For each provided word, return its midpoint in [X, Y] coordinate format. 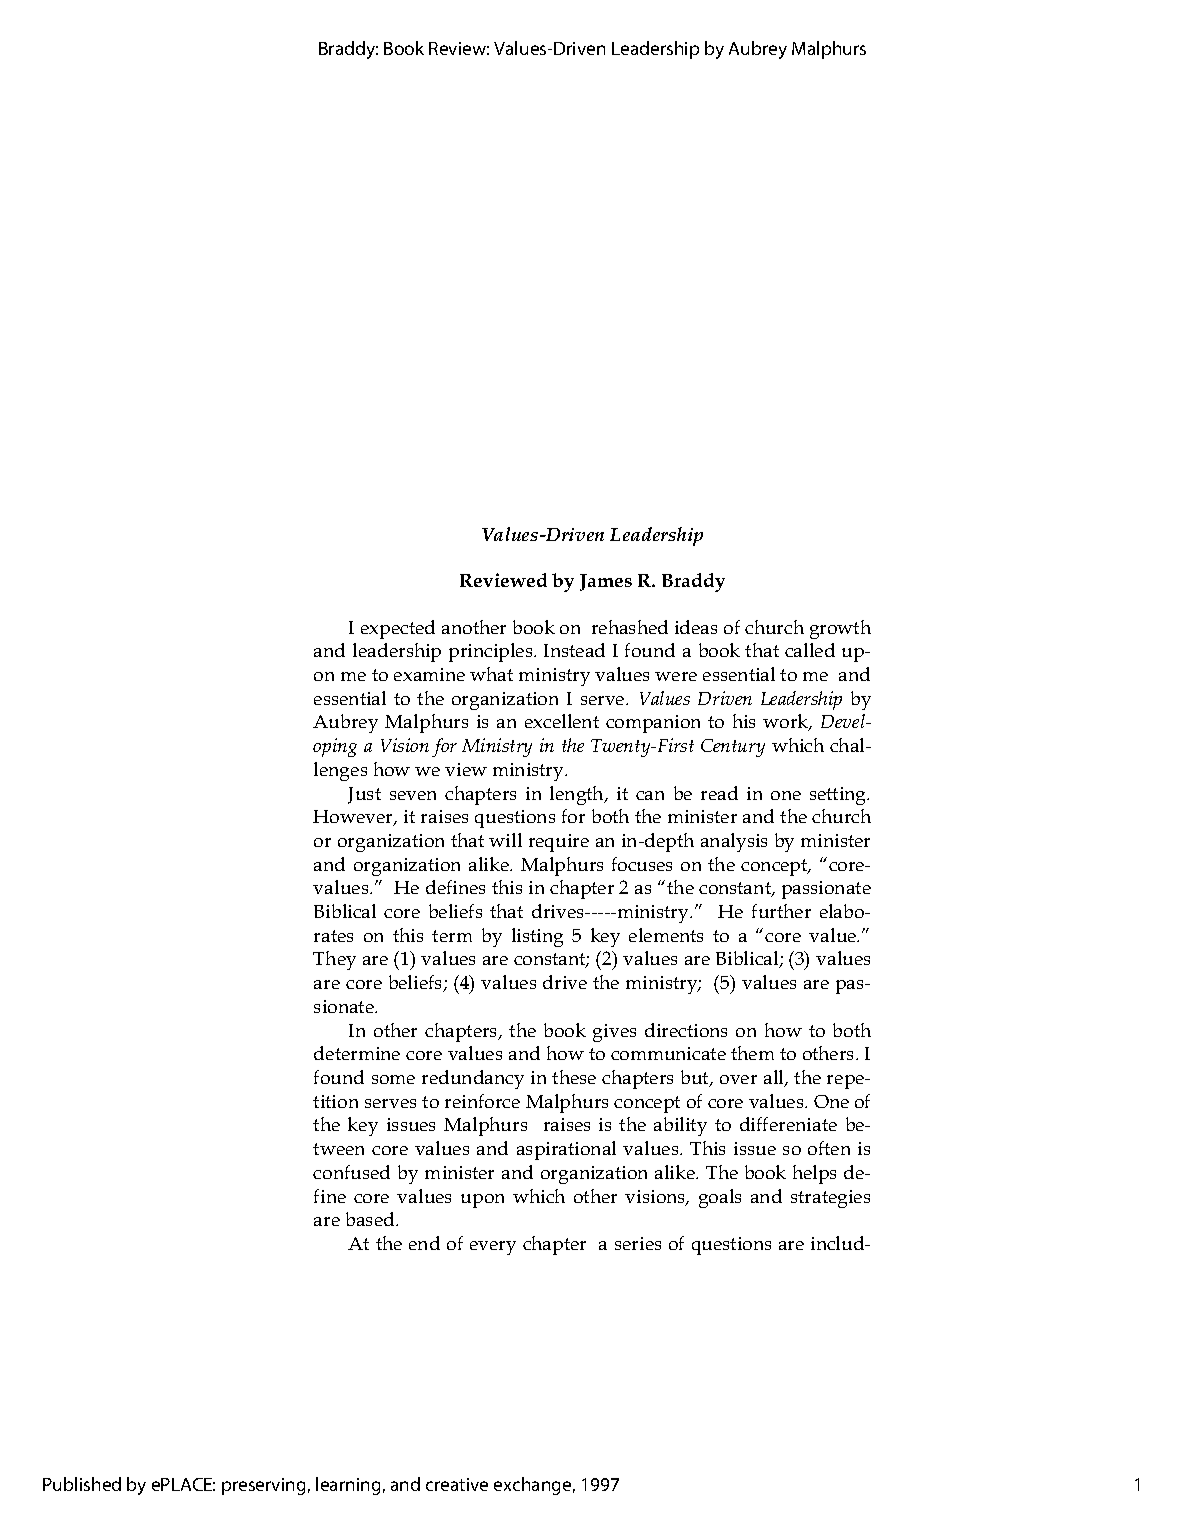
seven [413, 795]
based [371, 1219]
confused [351, 1172]
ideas [696, 627]
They [334, 960]
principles [492, 652]
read [719, 793]
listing [537, 937]
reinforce [482, 1101]
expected [398, 629]
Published [82, 1484]
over [738, 1079]
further [781, 911]
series [638, 1243]
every [493, 1248]
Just [364, 795]
